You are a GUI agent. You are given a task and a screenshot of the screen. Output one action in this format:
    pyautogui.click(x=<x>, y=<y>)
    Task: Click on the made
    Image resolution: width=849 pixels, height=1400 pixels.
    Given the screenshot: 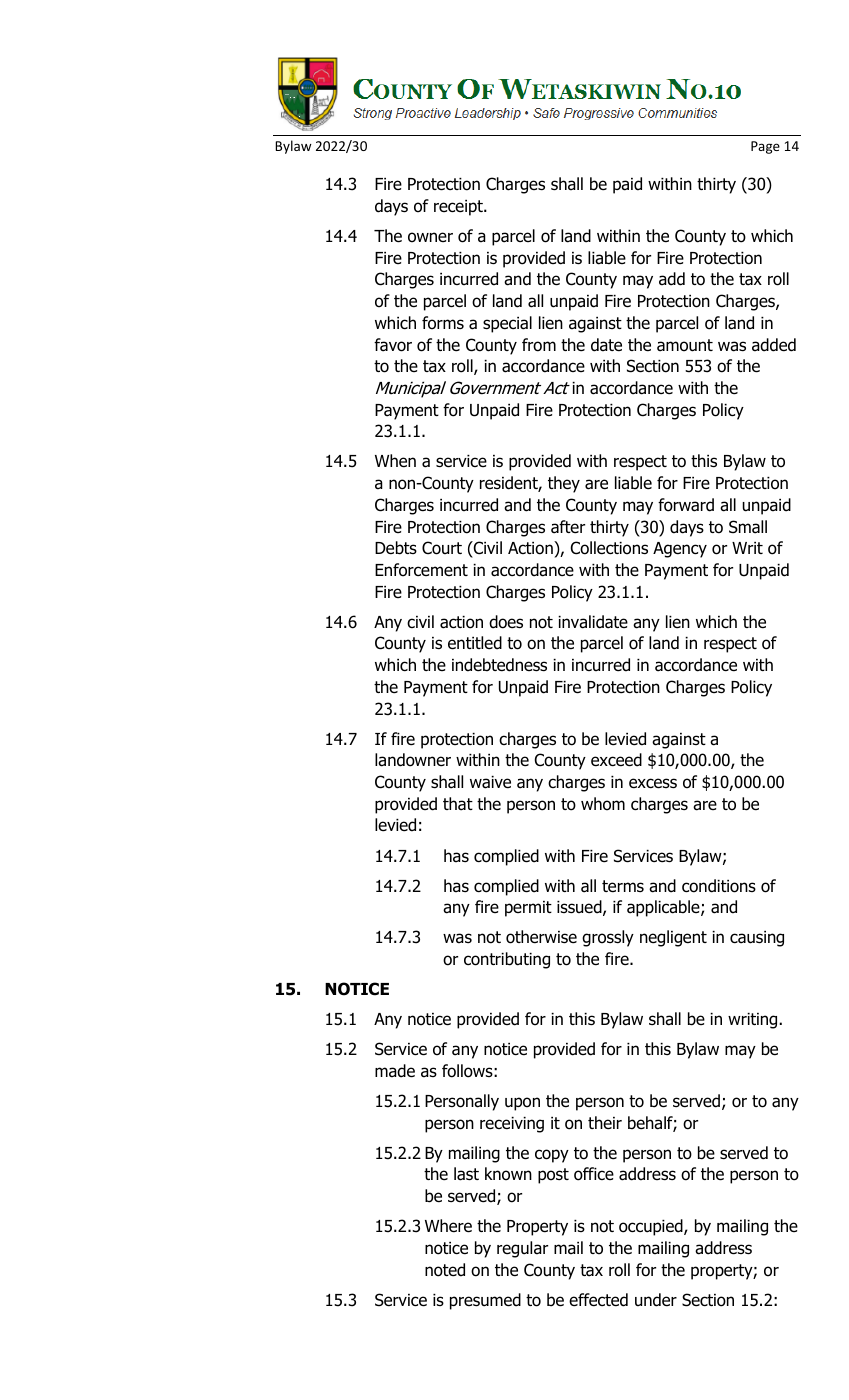 What is the action you would take?
    pyautogui.click(x=395, y=1071)
